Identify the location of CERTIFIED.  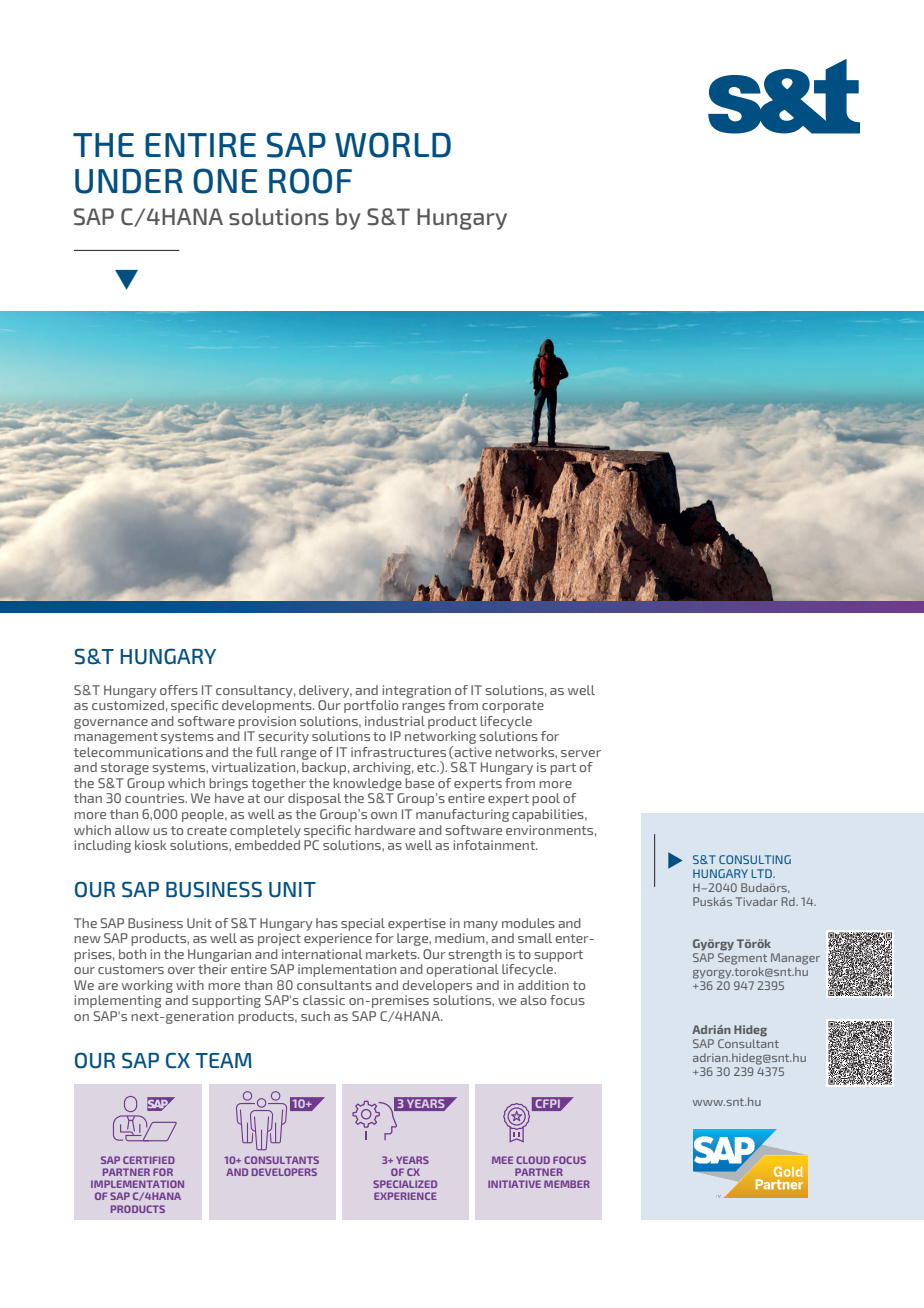
(149, 1160).
